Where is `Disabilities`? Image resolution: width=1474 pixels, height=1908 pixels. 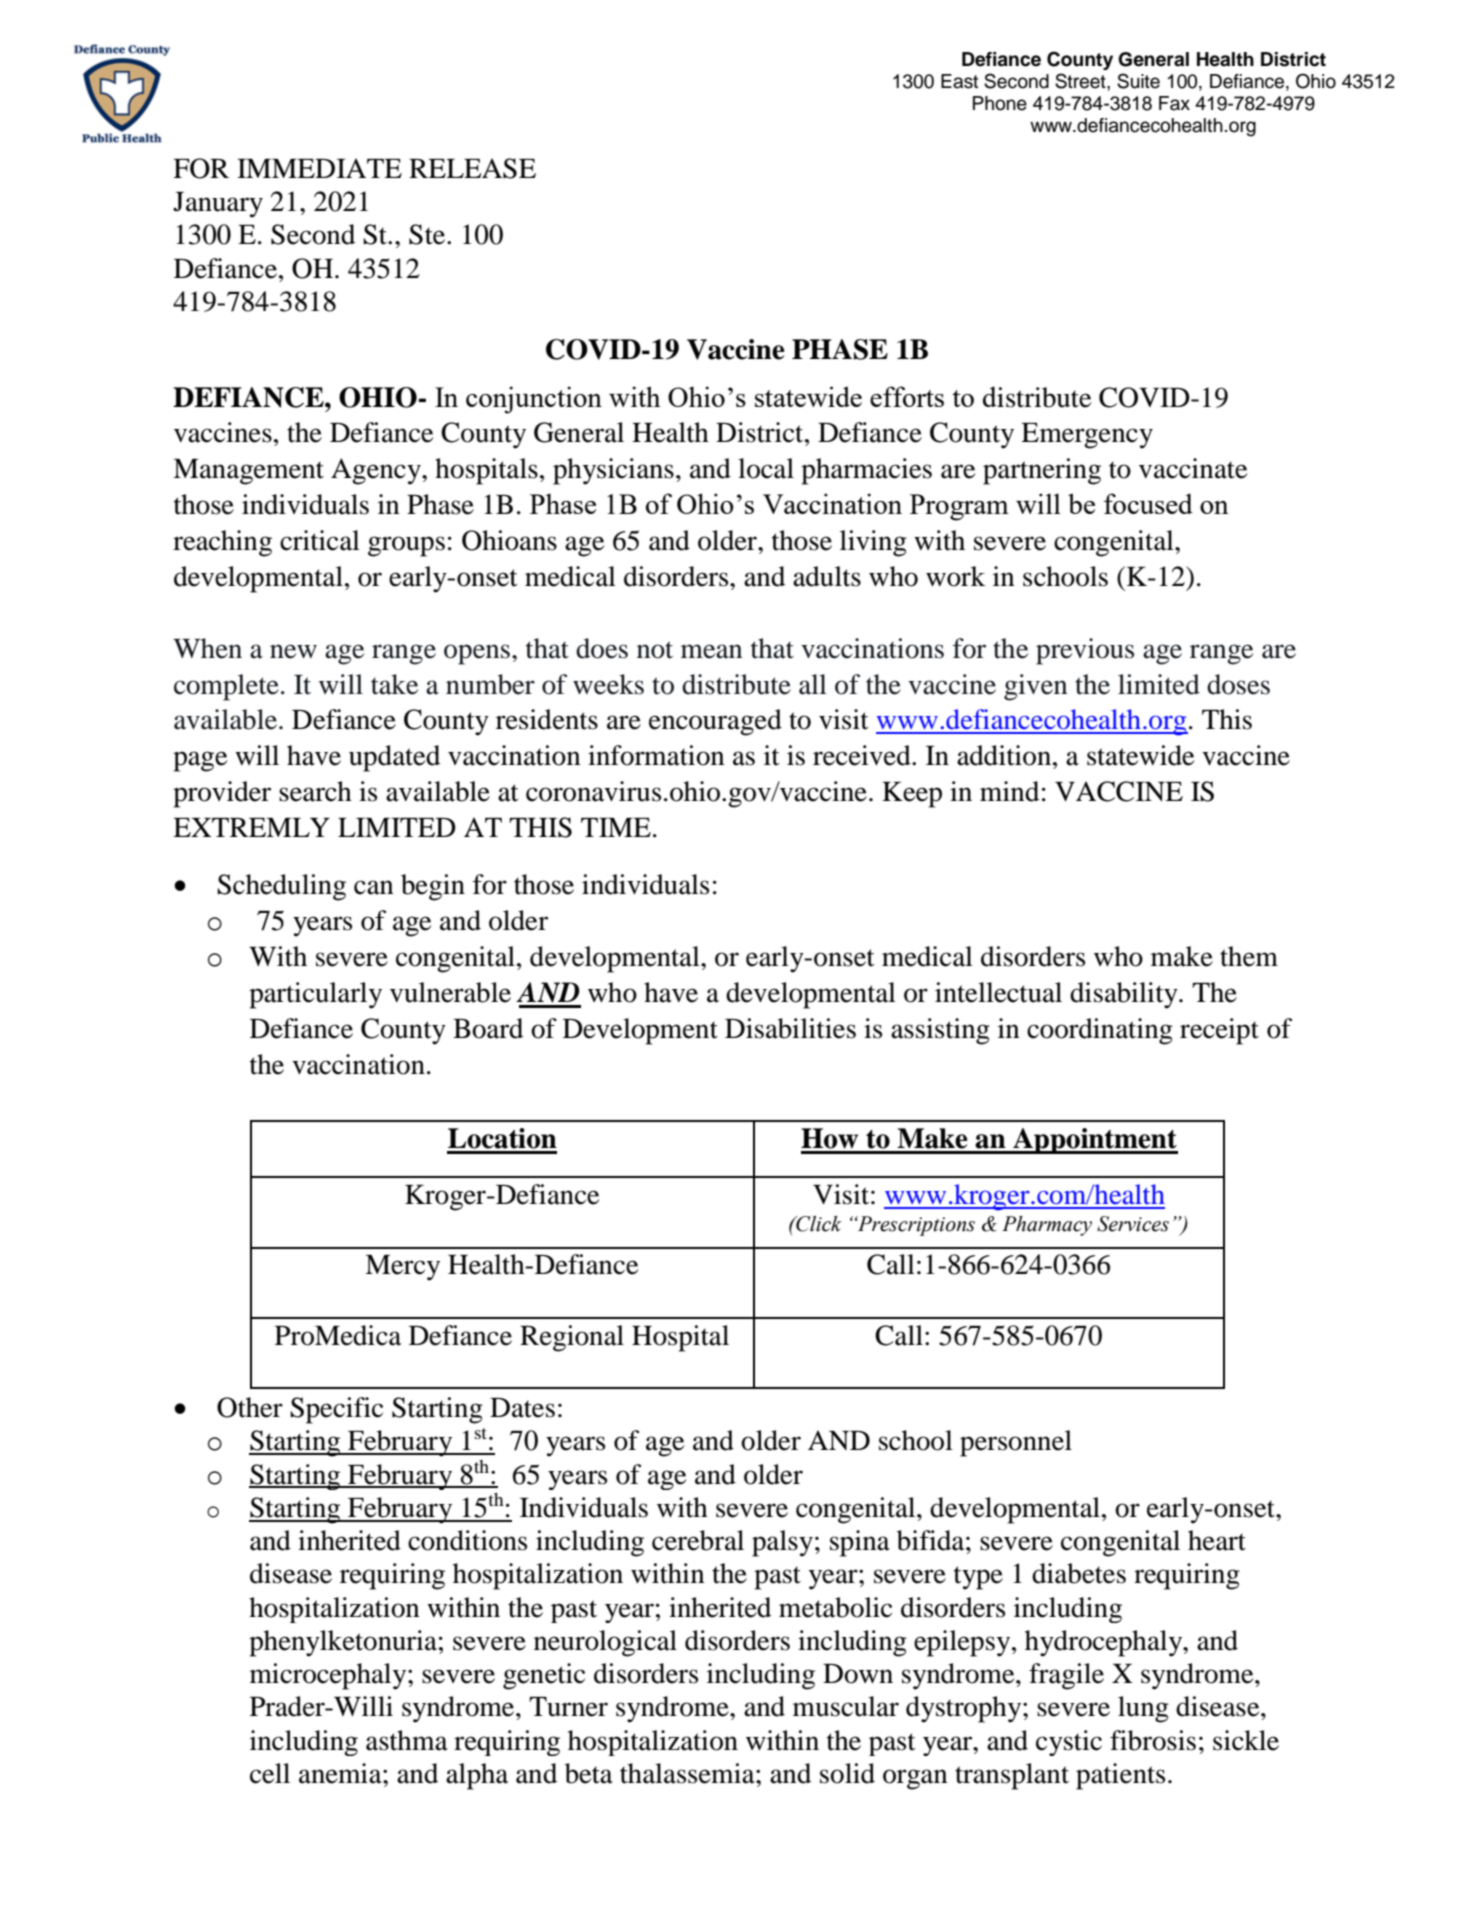
Disabilities is located at coordinates (790, 1028).
